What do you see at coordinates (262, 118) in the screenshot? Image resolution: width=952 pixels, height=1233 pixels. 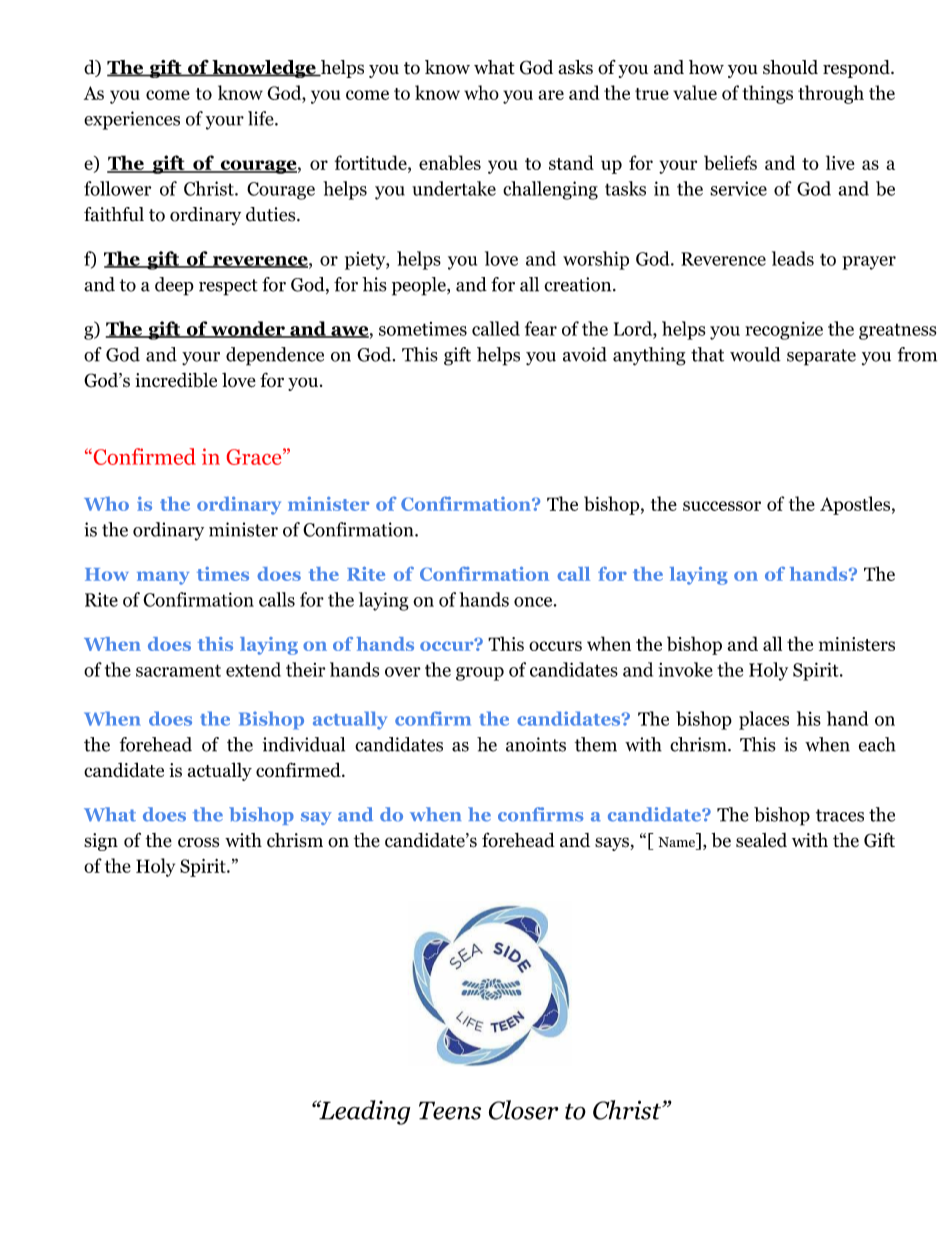 I see `life` at bounding box center [262, 118].
